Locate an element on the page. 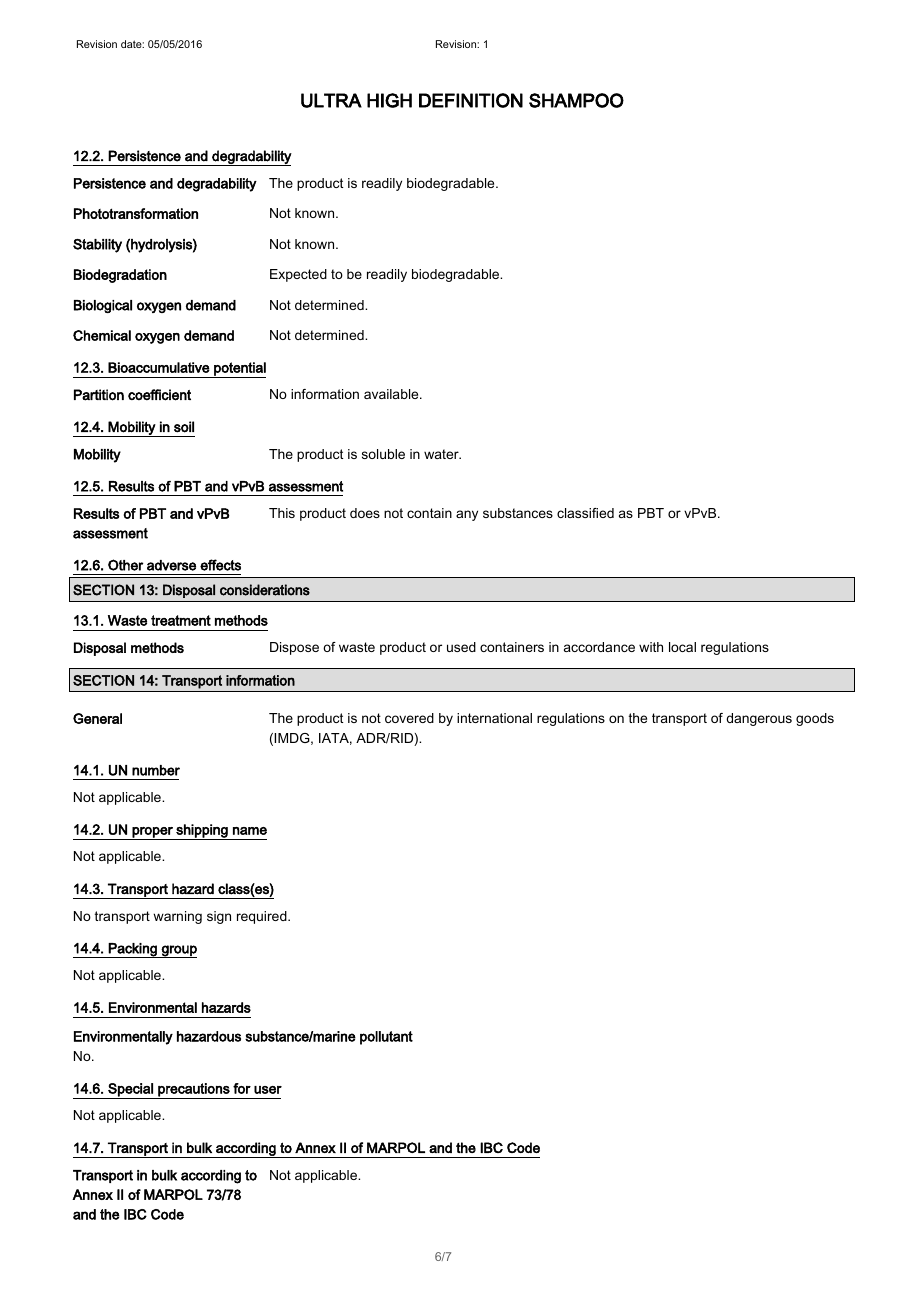  precautions is located at coordinates (194, 1091).
